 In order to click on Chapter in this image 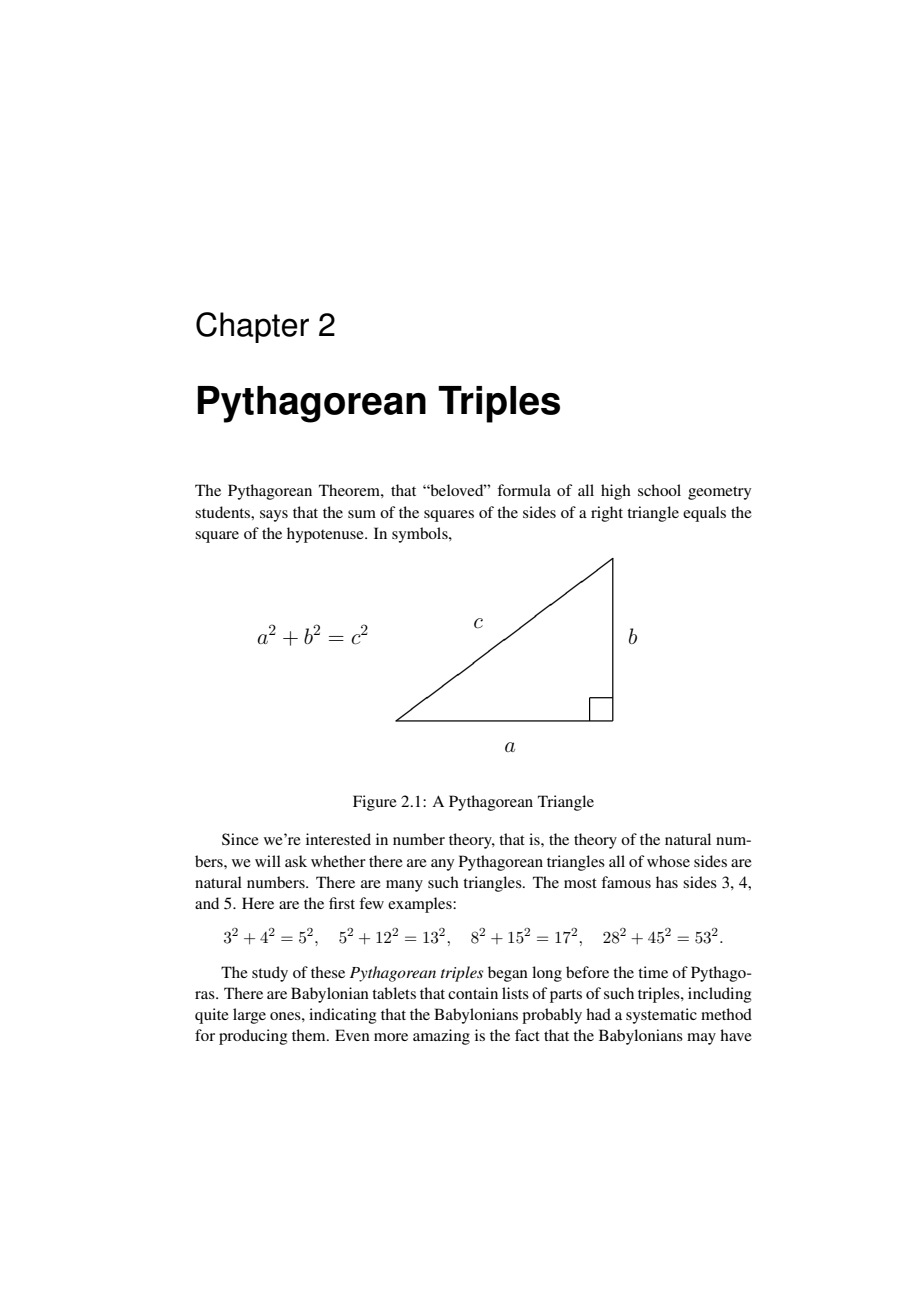, I will do `click(252, 327)`.
